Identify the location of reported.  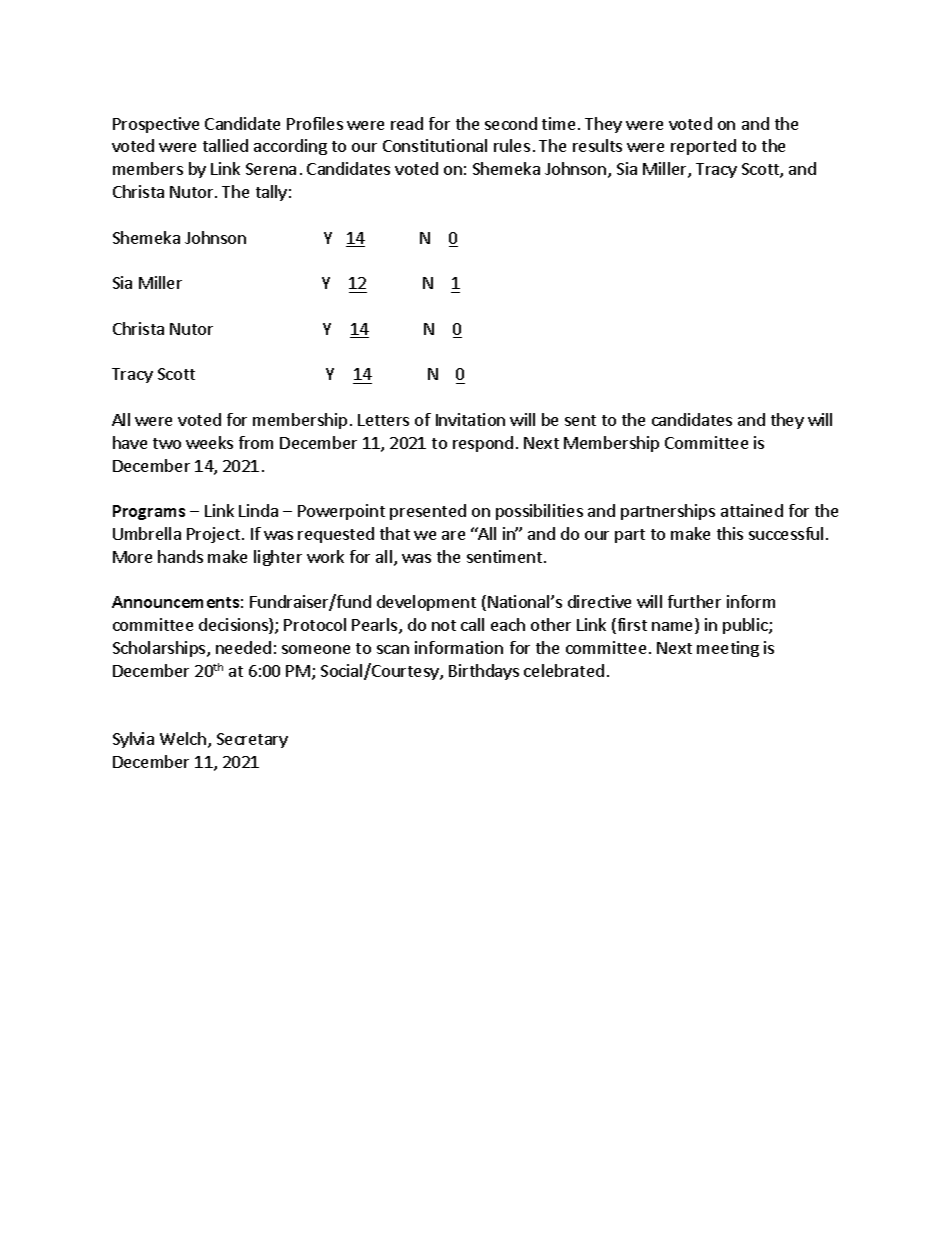
(703, 147).
